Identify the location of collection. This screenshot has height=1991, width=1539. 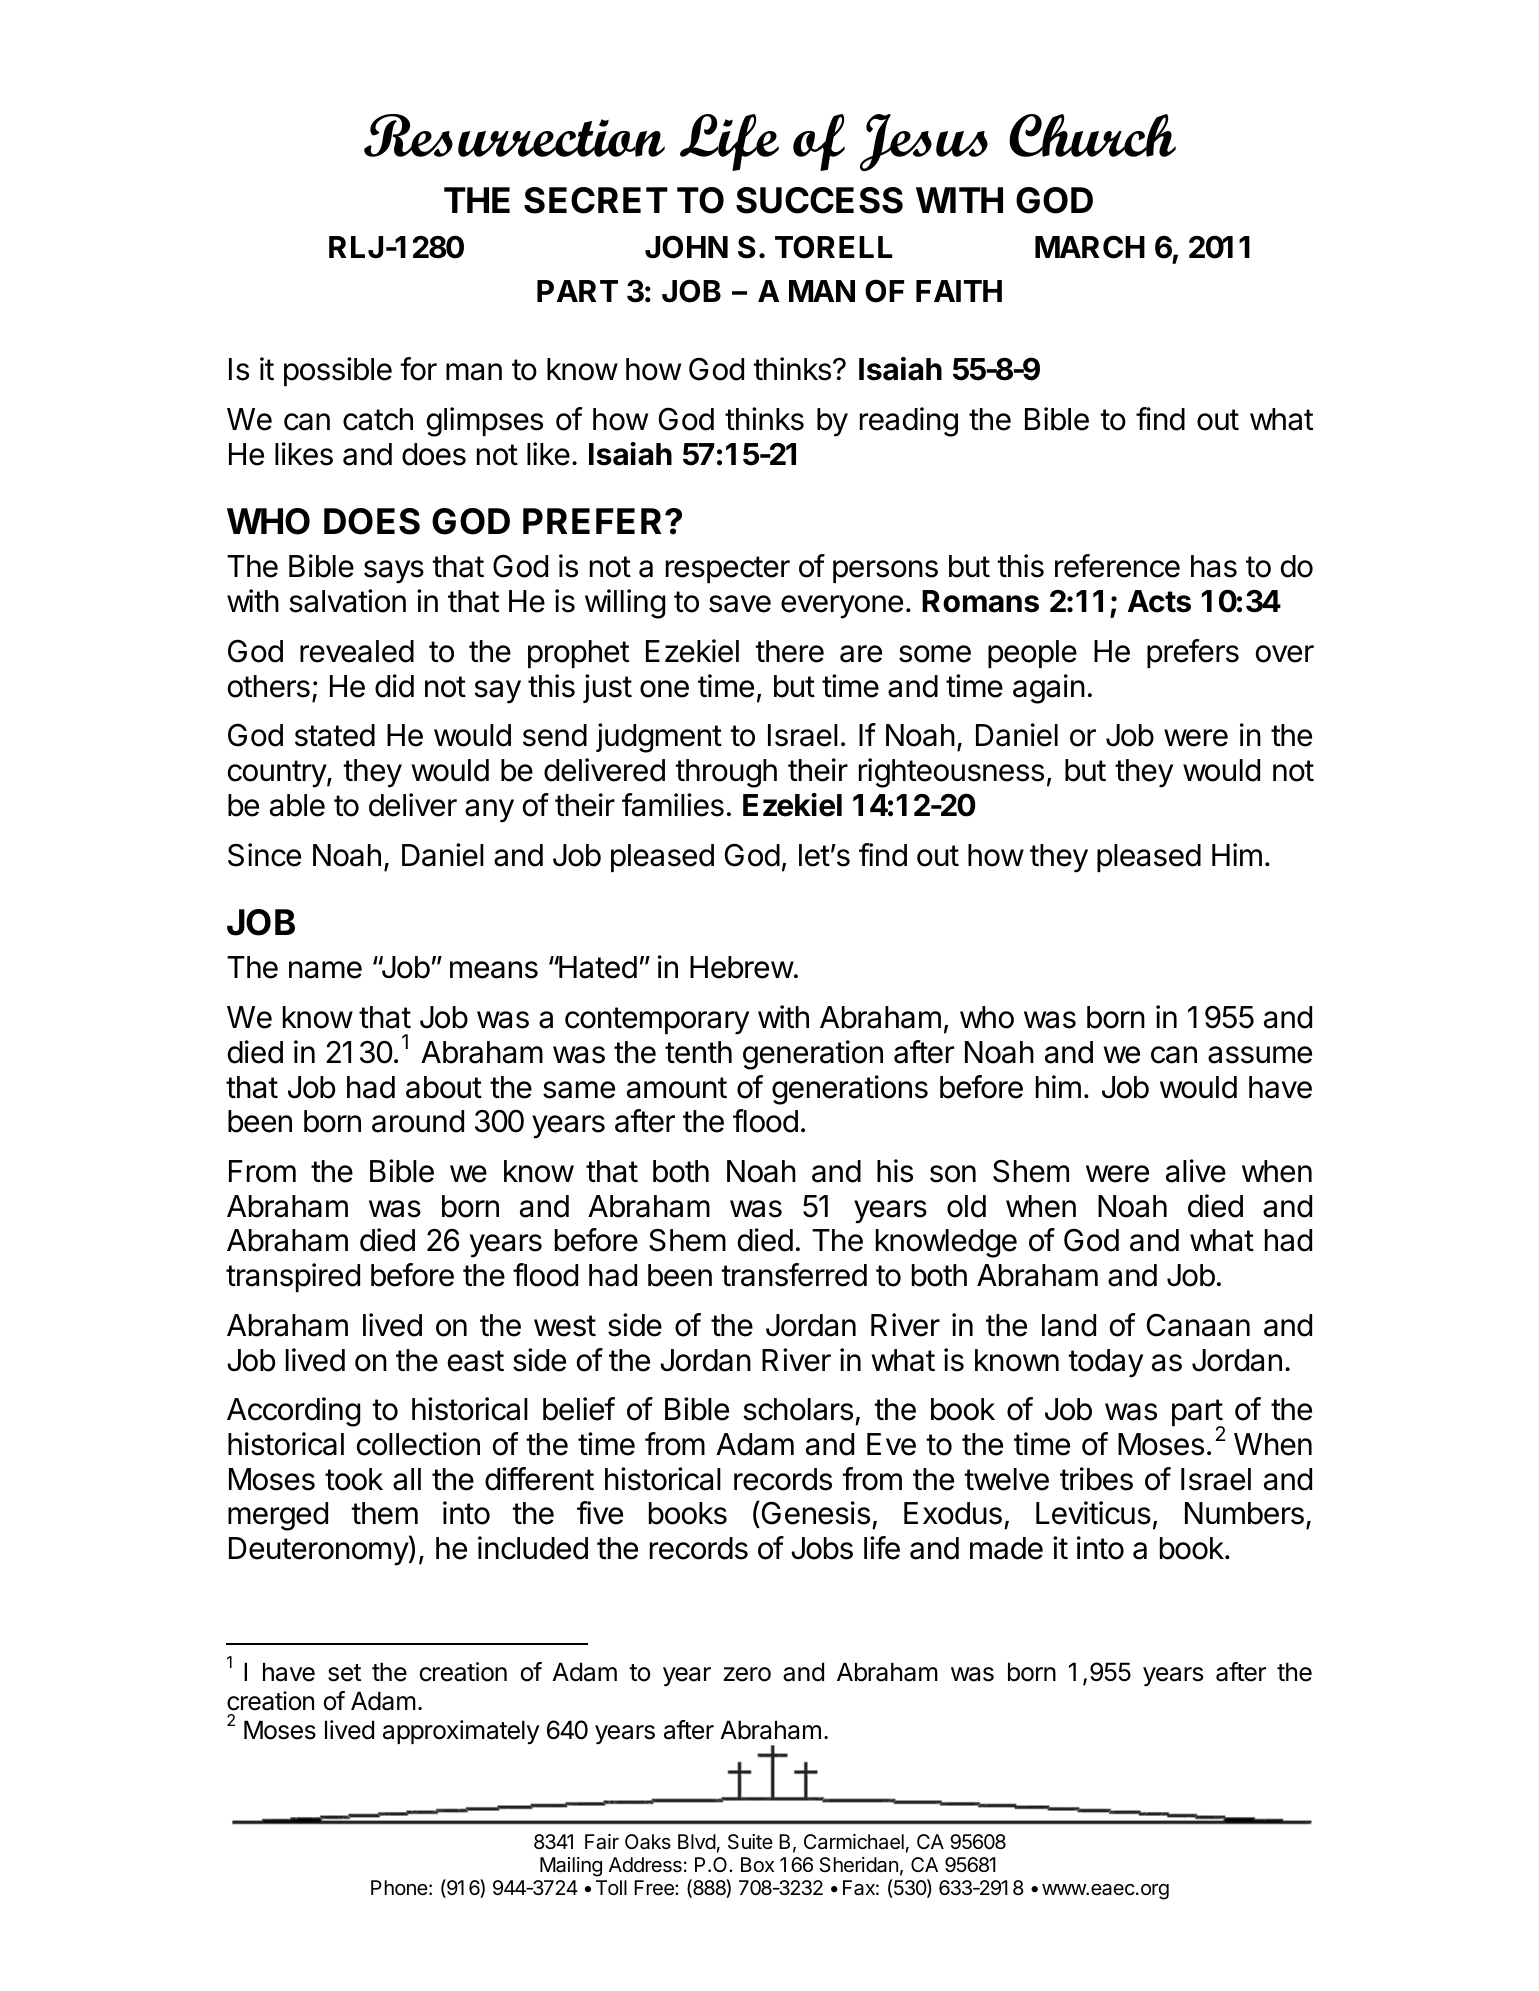
(418, 1444).
